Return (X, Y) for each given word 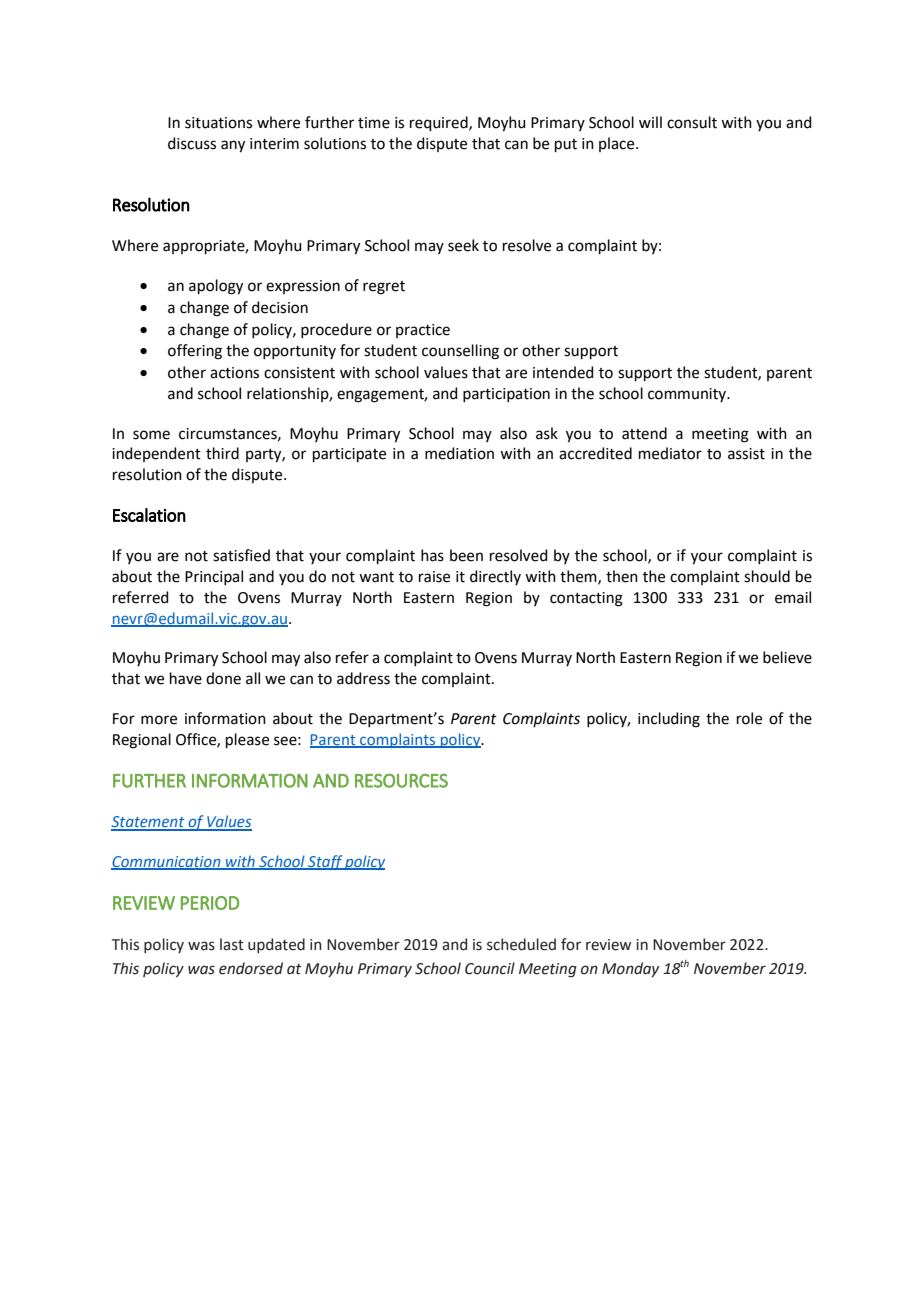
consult (692, 122)
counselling (460, 352)
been (466, 555)
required (440, 123)
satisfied (241, 555)
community (688, 395)
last (232, 944)
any (233, 146)
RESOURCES (401, 781)
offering (195, 352)
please (247, 740)
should (767, 576)
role (749, 718)
